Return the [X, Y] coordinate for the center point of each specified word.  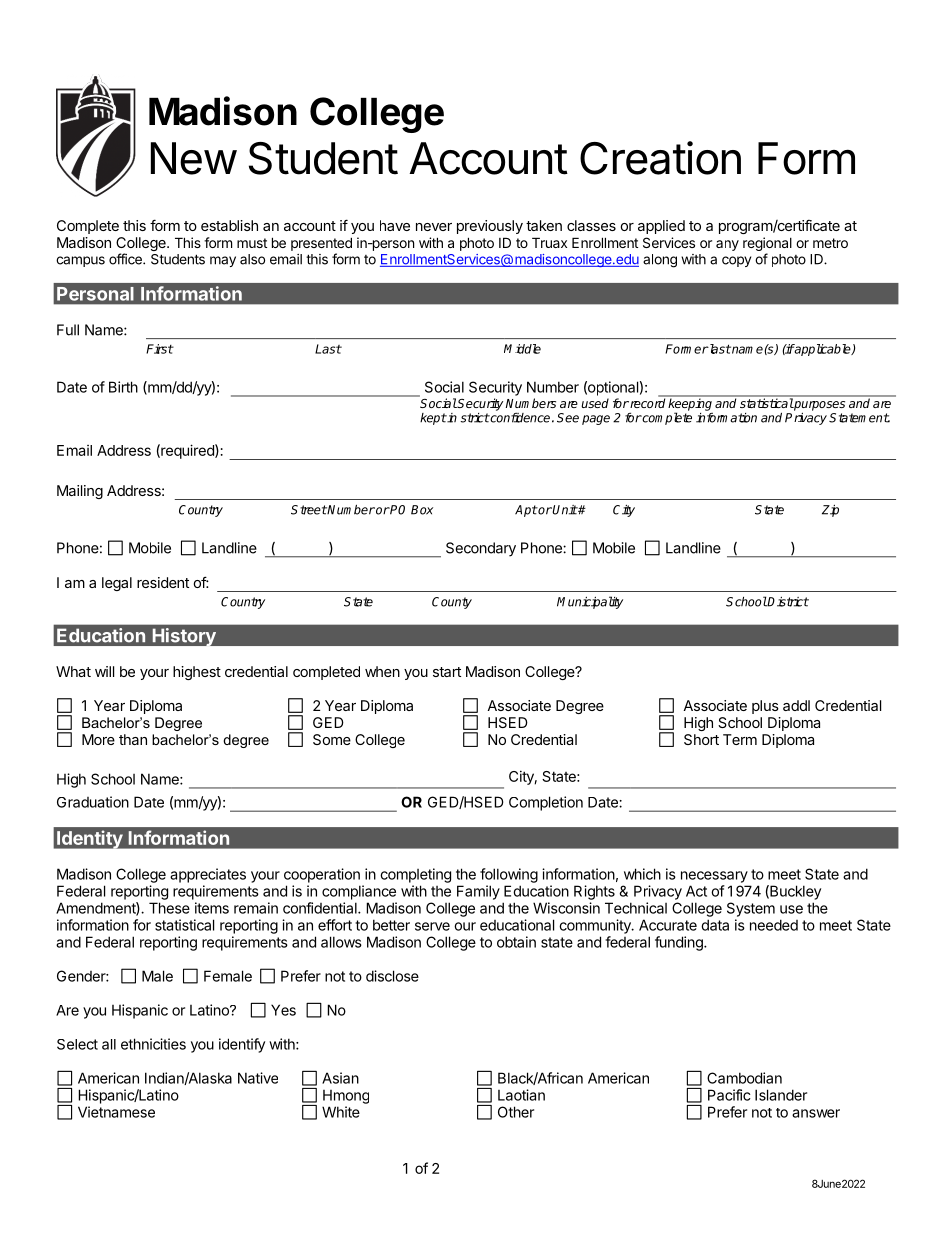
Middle [522, 349]
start [447, 672]
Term [740, 739]
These [169, 908]
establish [229, 225]
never [434, 227]
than [133, 739]
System [751, 909]
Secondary [481, 549]
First [160, 349]
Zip [830, 511]
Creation [660, 158]
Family [478, 892]
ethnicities [153, 1044]
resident [163, 582]
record [646, 403]
